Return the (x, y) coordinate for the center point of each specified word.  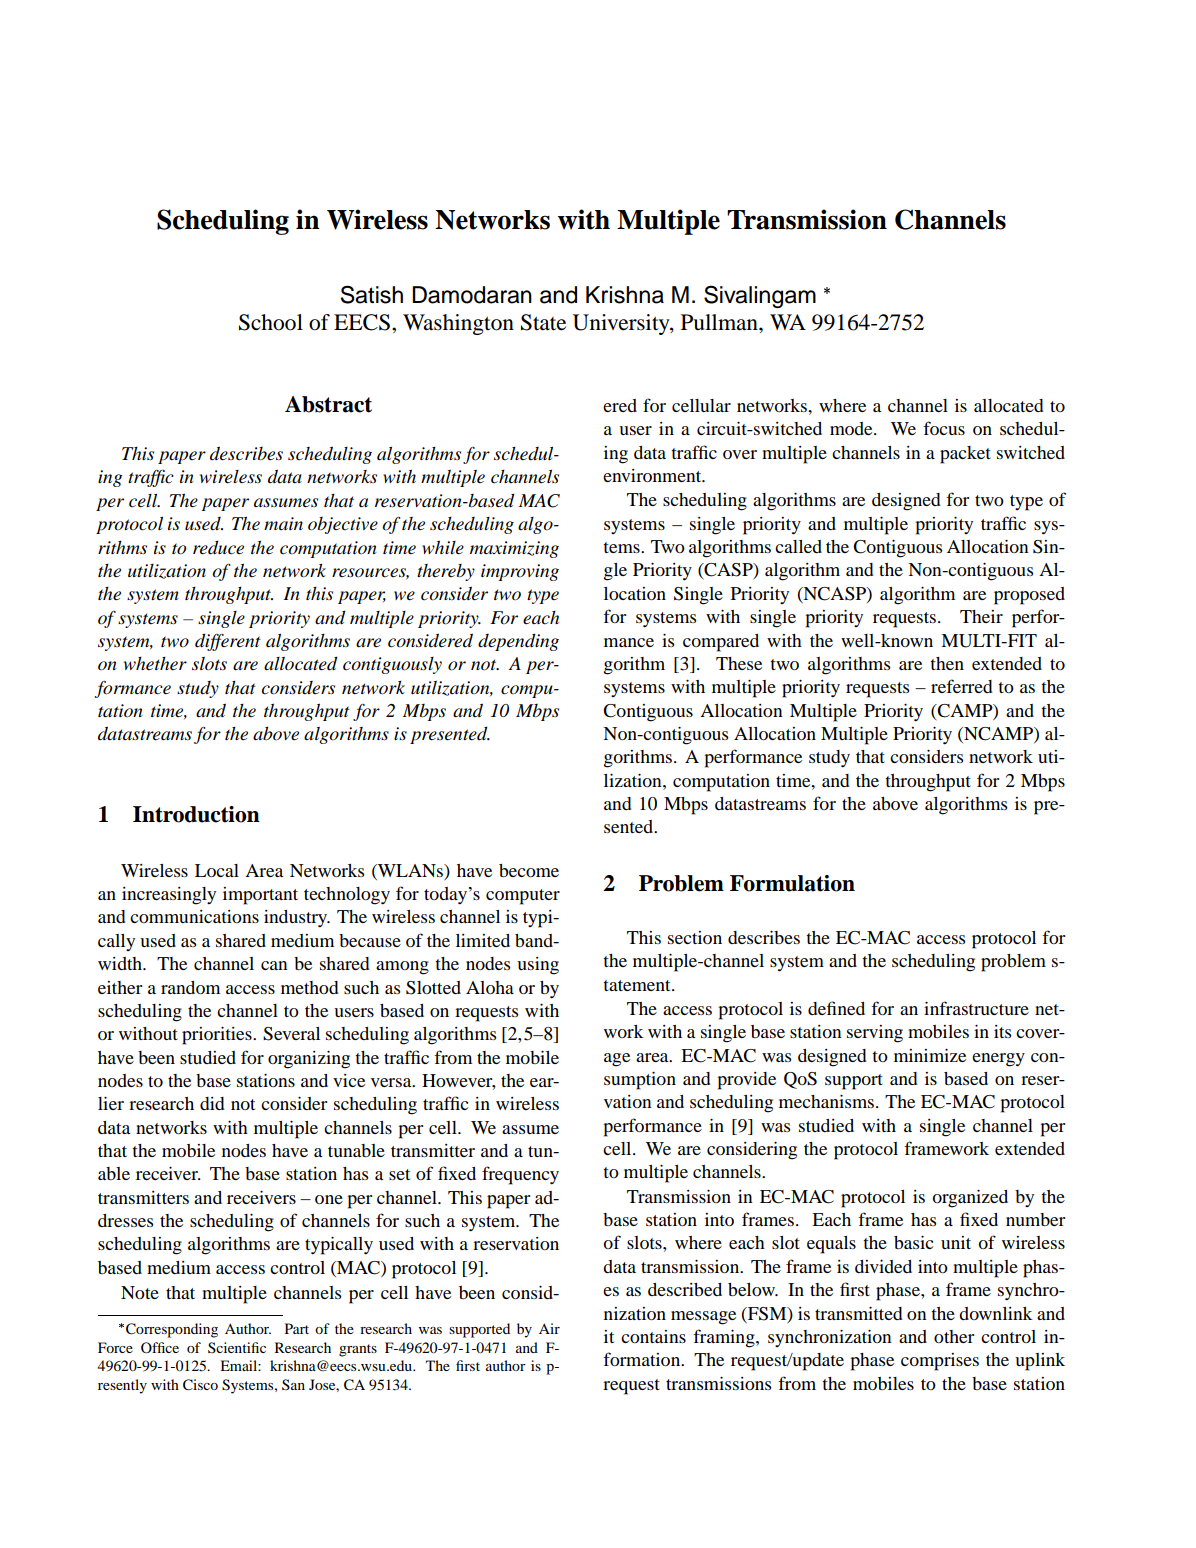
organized (970, 1199)
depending (518, 642)
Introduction (196, 814)
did (212, 1103)
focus (944, 428)
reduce (218, 547)
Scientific (237, 1348)
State (543, 322)
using (538, 966)
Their (981, 616)
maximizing (514, 549)
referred (962, 686)
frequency (520, 1175)
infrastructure (976, 1008)
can (274, 965)
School (271, 322)
